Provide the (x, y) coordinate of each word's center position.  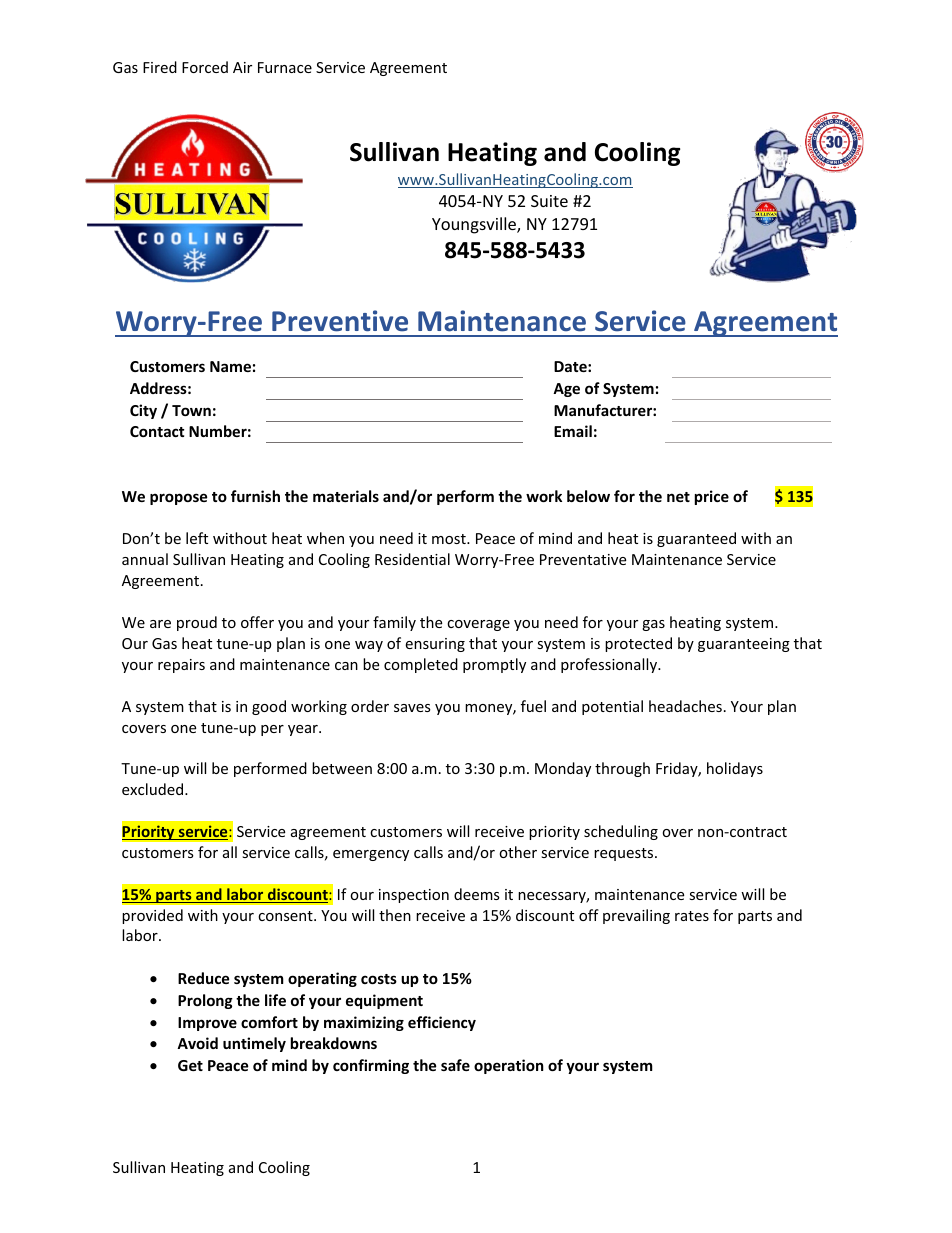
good (269, 707)
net (678, 497)
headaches (685, 706)
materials (346, 496)
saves (412, 708)
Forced (205, 67)
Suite (549, 201)
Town (191, 410)
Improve (207, 1024)
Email (573, 431)
